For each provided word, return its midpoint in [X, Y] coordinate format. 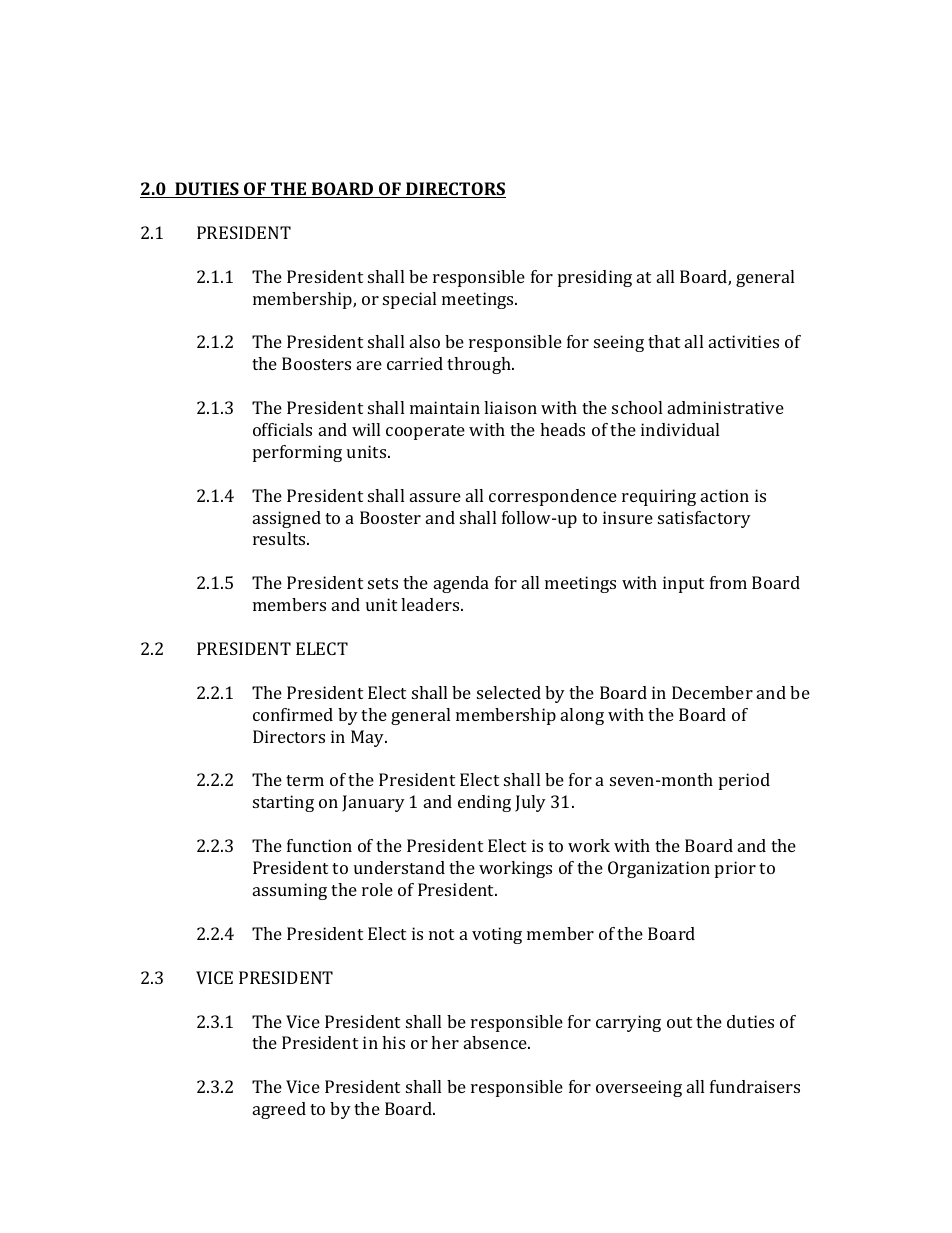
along [582, 716]
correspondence [553, 497]
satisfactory [704, 519]
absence [496, 1042]
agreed [279, 1110]
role [377, 889]
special [409, 300]
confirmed [293, 714]
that [664, 341]
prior [735, 869]
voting [497, 935]
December [712, 692]
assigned [287, 519]
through [480, 365]
